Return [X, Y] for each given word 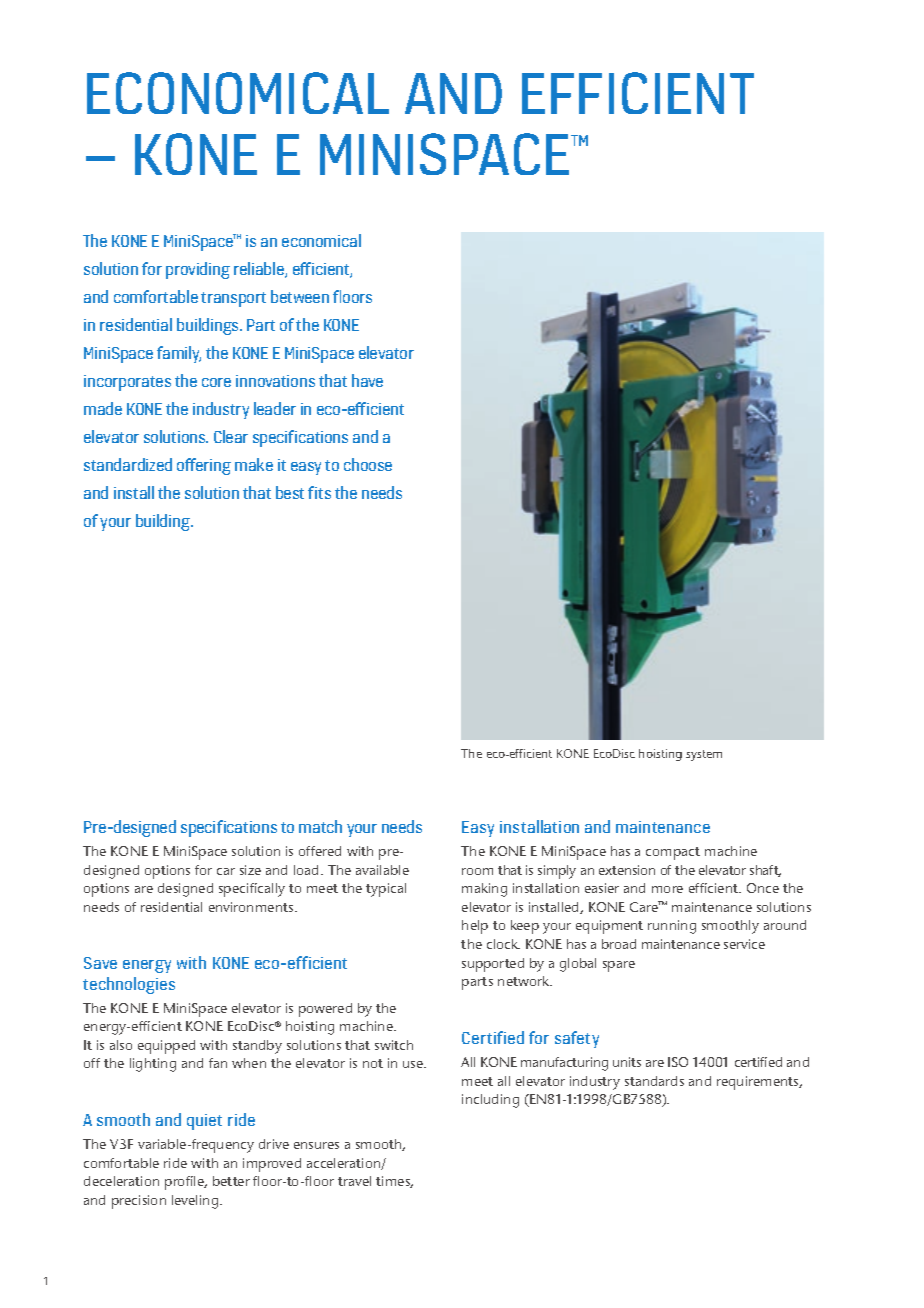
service [744, 944]
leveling [196, 1202]
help [475, 927]
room [477, 871]
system [704, 755]
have [367, 380]
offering [204, 466]
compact [673, 853]
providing [198, 270]
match [320, 826]
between [300, 296]
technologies [129, 985]
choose [368, 464]
